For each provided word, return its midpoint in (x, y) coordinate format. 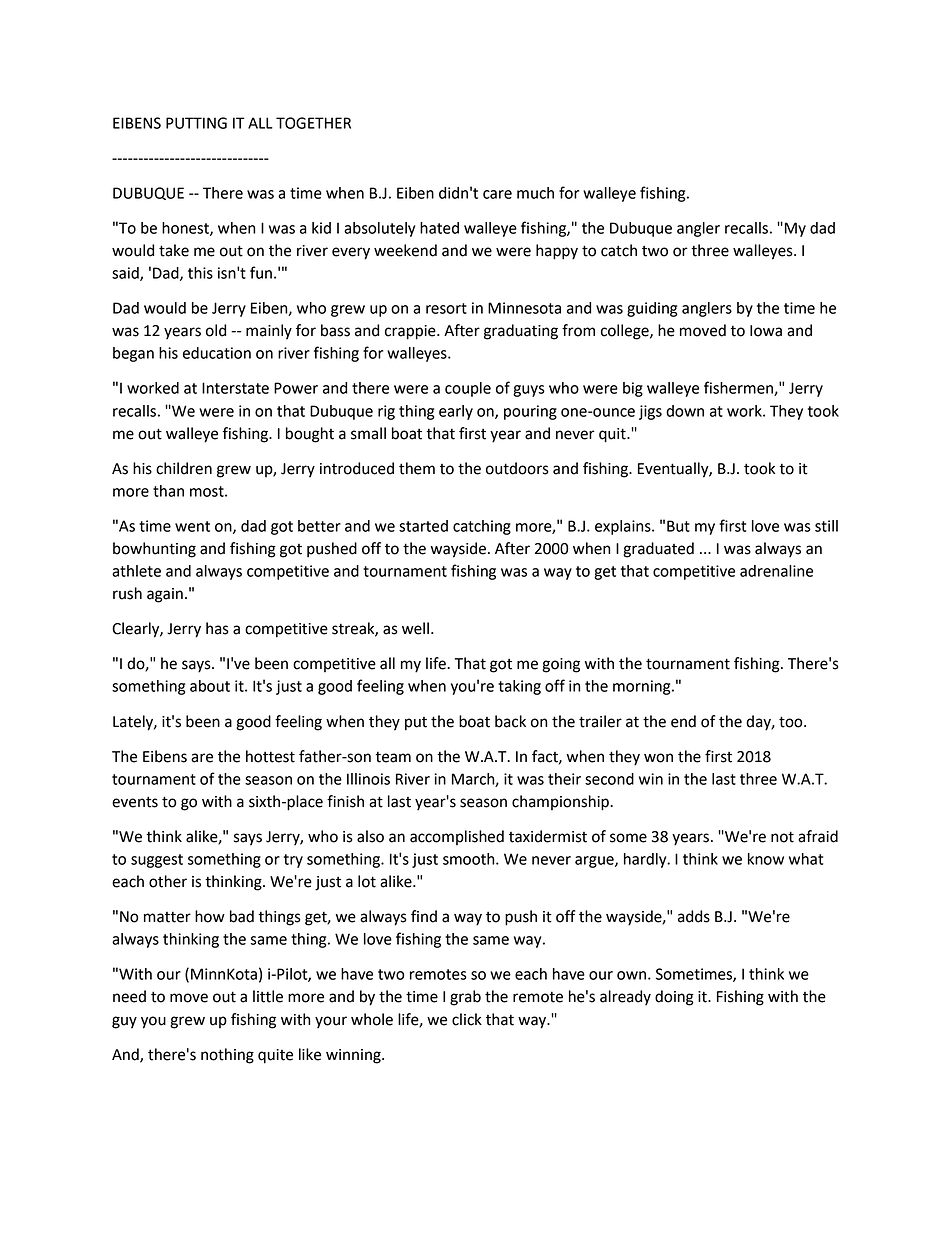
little (268, 996)
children (184, 468)
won (658, 758)
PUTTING (196, 123)
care (497, 194)
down (685, 411)
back (510, 721)
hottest (270, 756)
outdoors (517, 468)
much (535, 193)
